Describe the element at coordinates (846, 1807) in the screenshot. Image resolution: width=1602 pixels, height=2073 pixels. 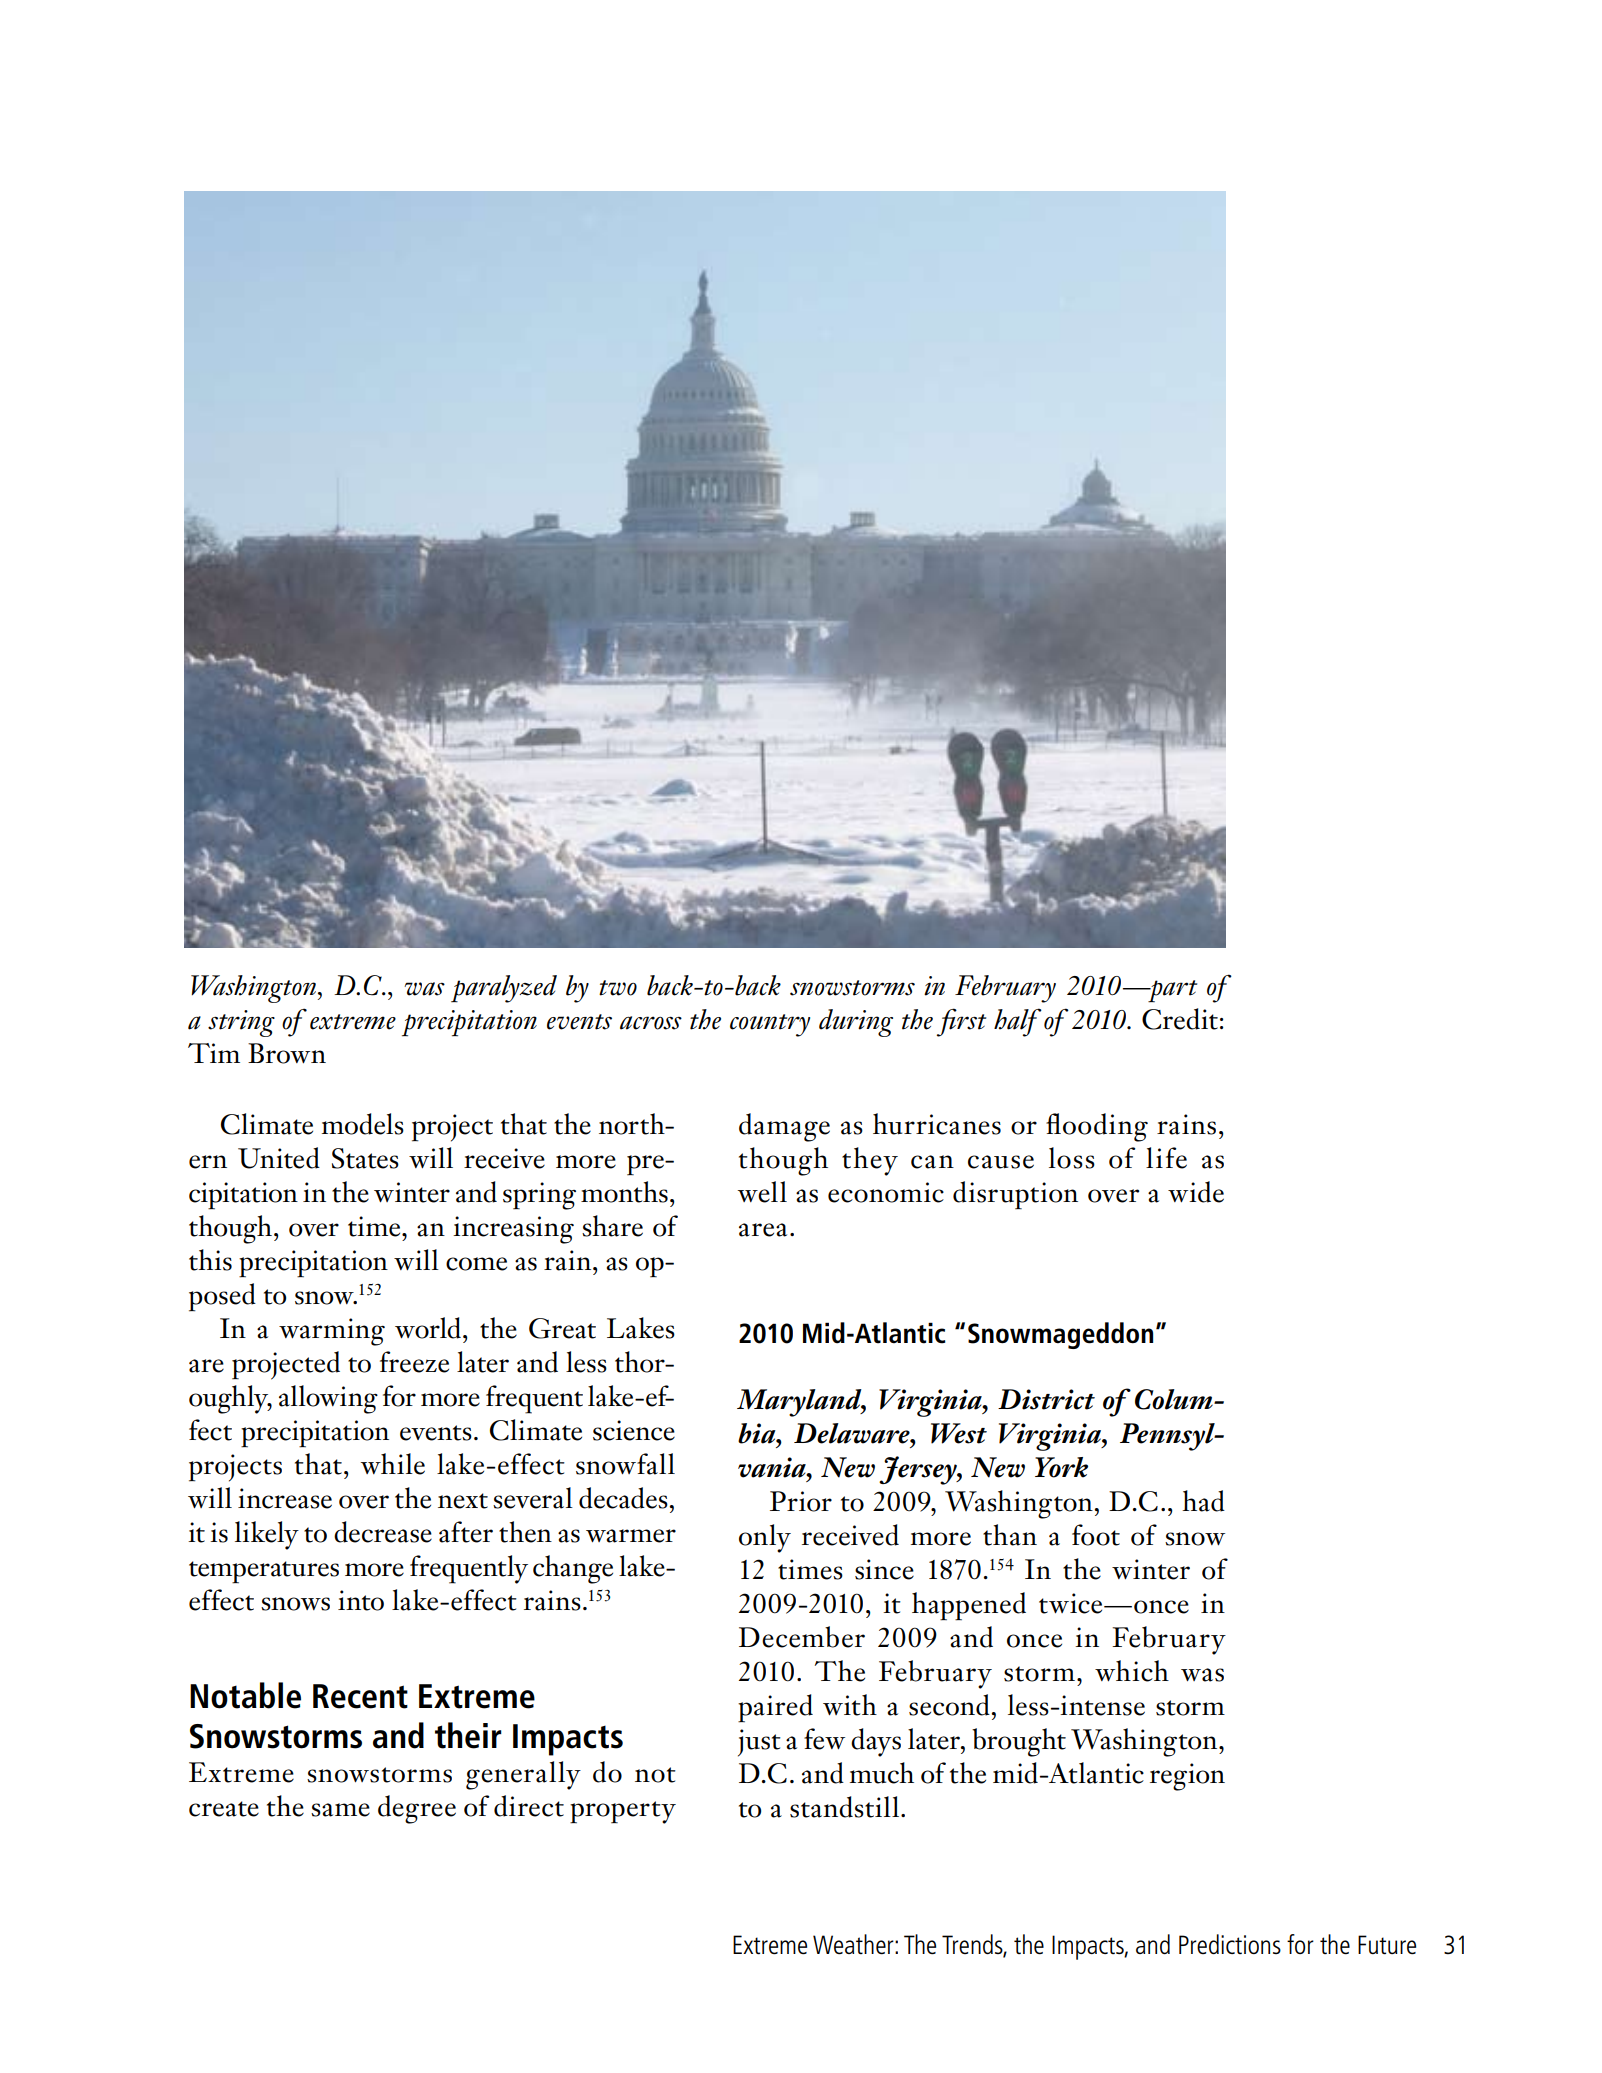
I see `standstill` at that location.
